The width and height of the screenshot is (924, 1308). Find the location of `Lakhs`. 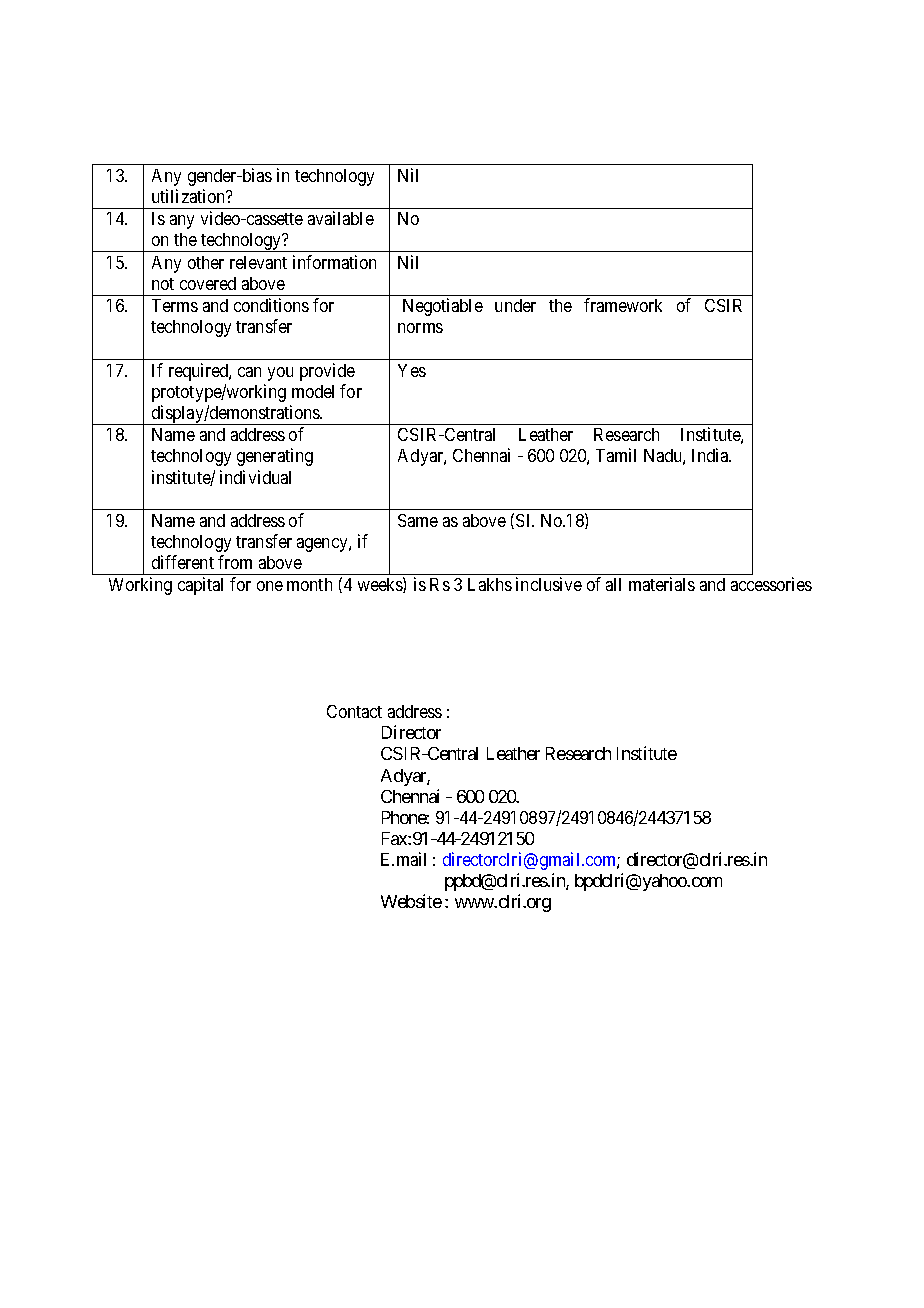

Lakhs is located at coordinates (490, 584).
